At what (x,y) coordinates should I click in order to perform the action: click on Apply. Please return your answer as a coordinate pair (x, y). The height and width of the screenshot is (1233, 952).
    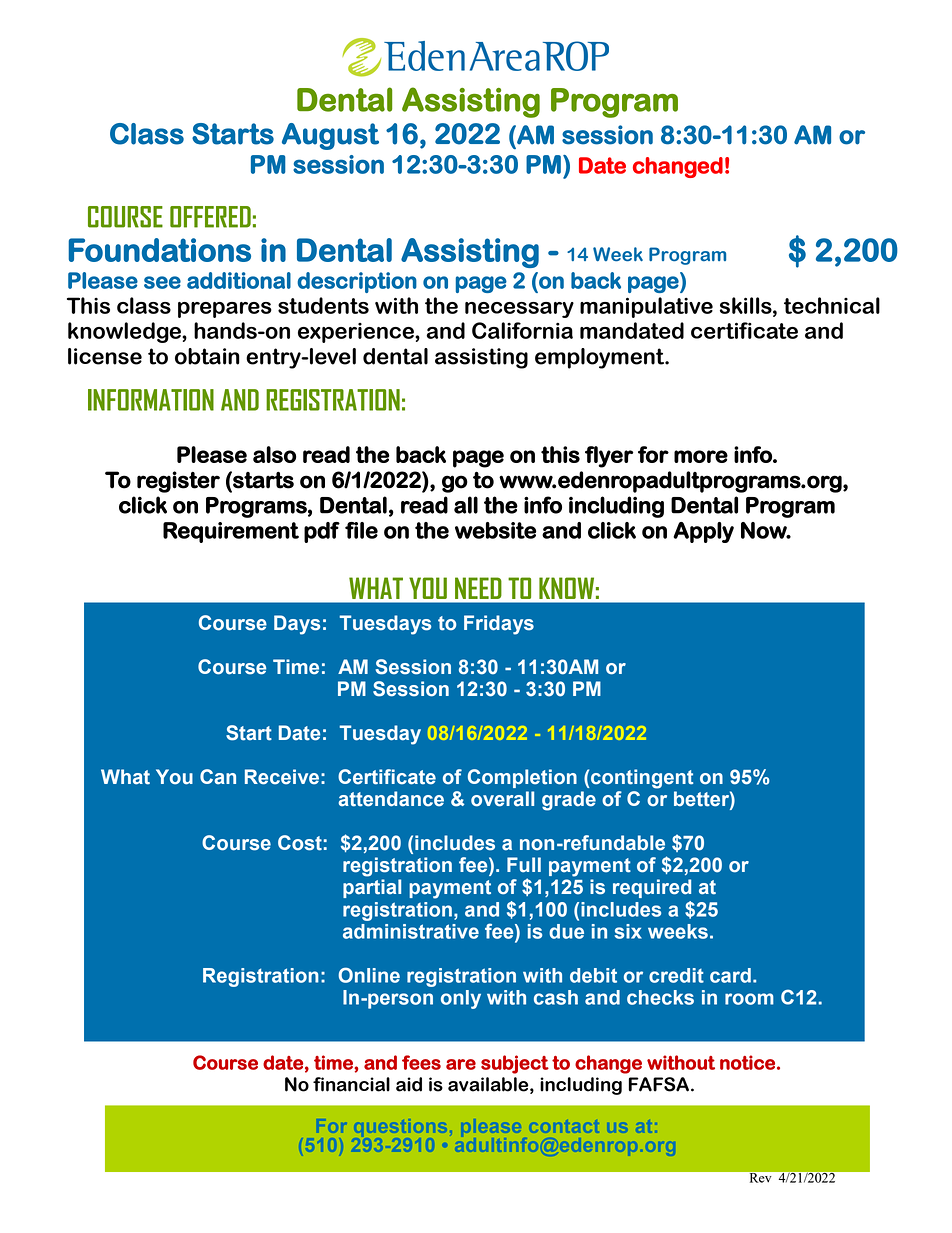
    Looking at the image, I should click on (703, 532).
